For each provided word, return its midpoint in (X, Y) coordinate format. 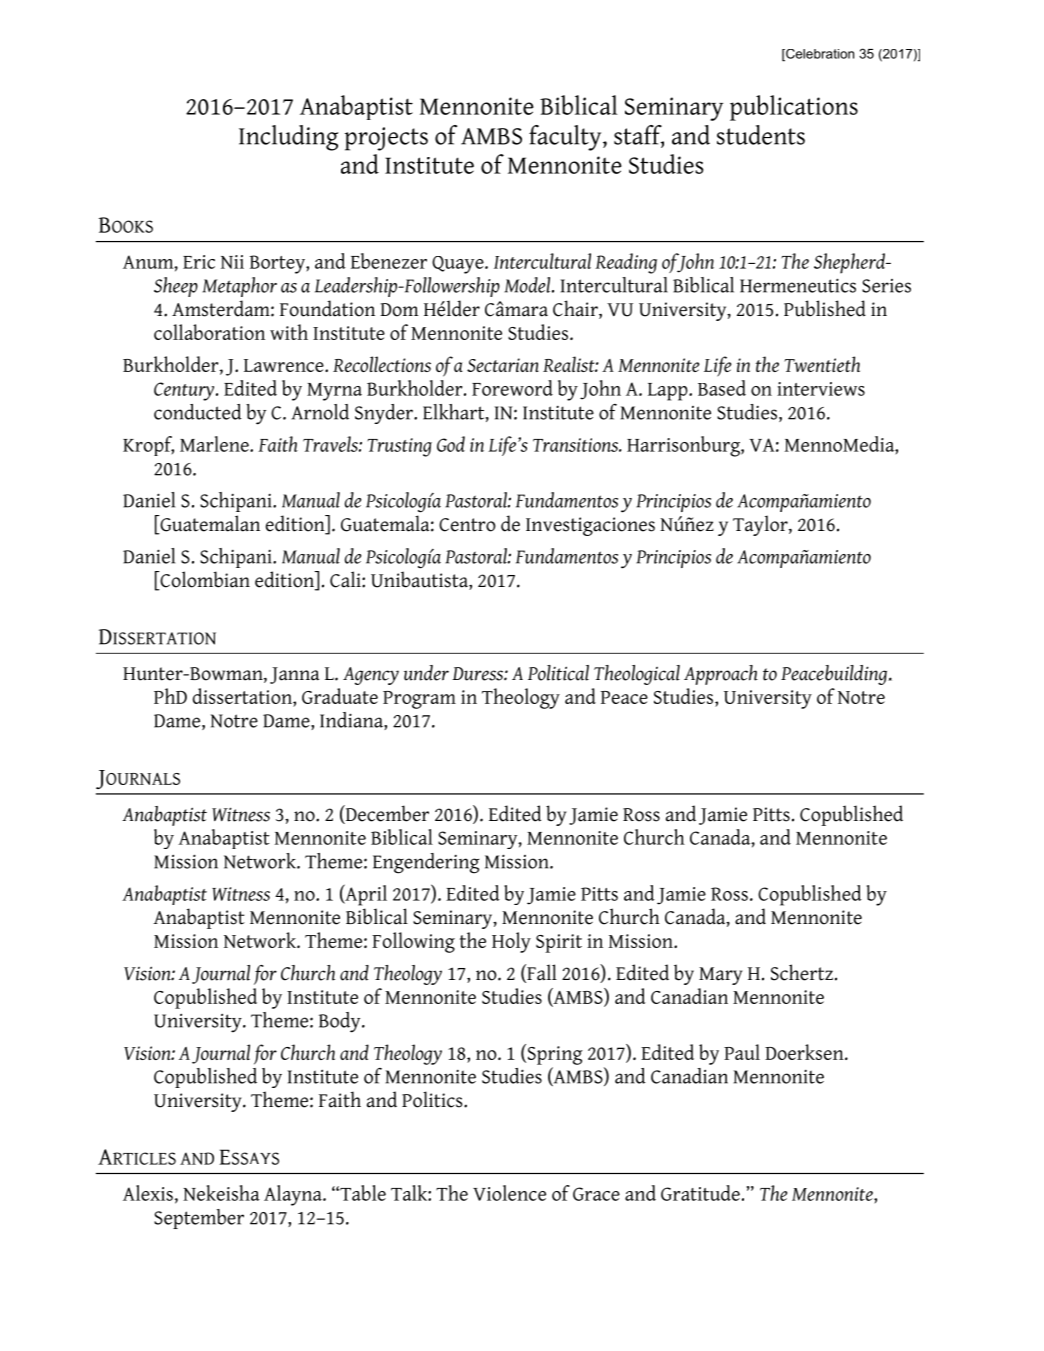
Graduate (340, 696)
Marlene (215, 444)
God (451, 444)
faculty (566, 138)
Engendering (426, 863)
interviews (821, 389)
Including (288, 138)
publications (794, 108)
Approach (721, 675)
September (199, 1219)
